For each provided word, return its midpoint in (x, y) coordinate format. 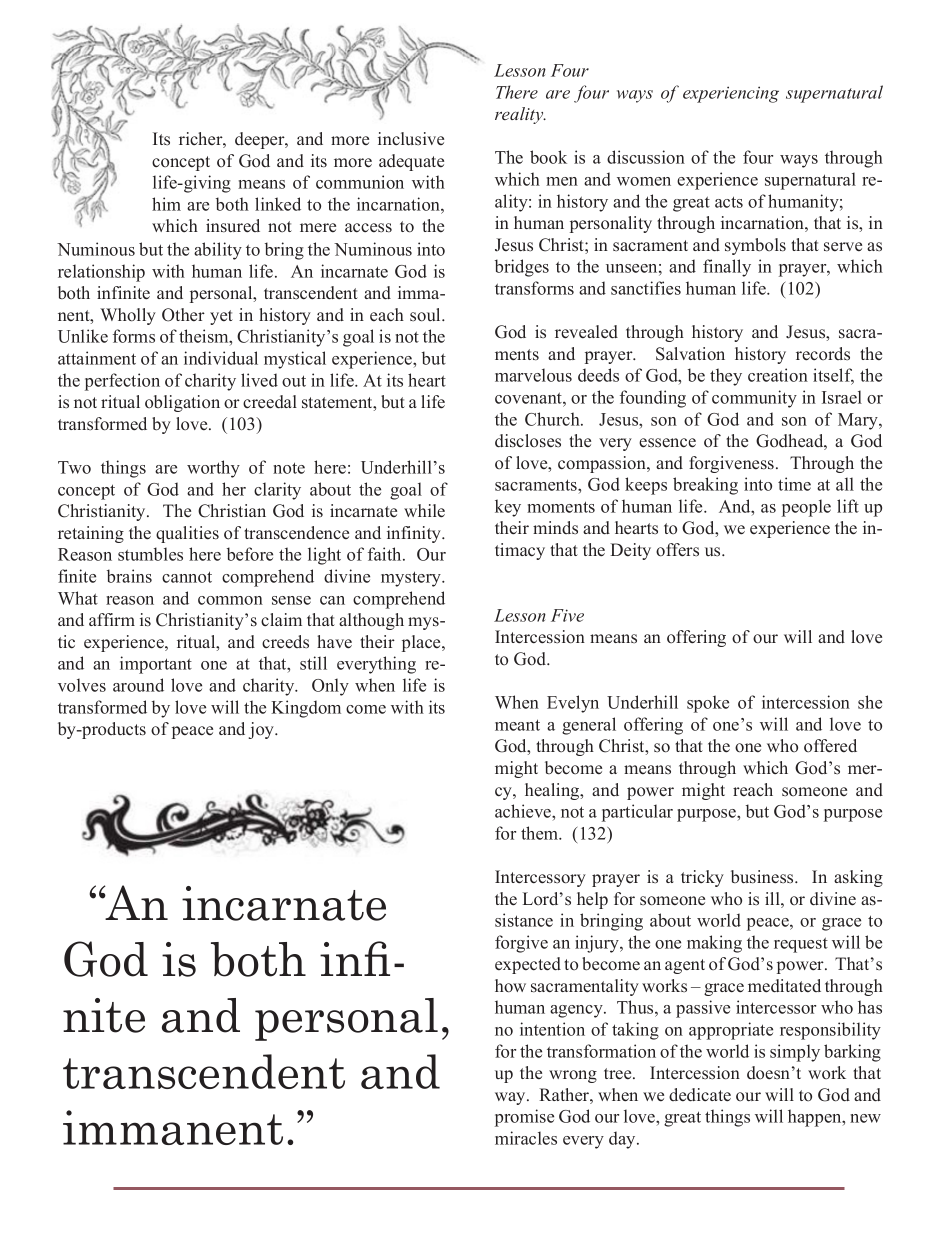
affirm (112, 619)
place (422, 643)
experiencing (731, 94)
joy (262, 730)
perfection (122, 382)
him (166, 204)
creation (778, 375)
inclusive (411, 139)
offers (677, 550)
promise (524, 1118)
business (763, 877)
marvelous (533, 375)
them (541, 833)
